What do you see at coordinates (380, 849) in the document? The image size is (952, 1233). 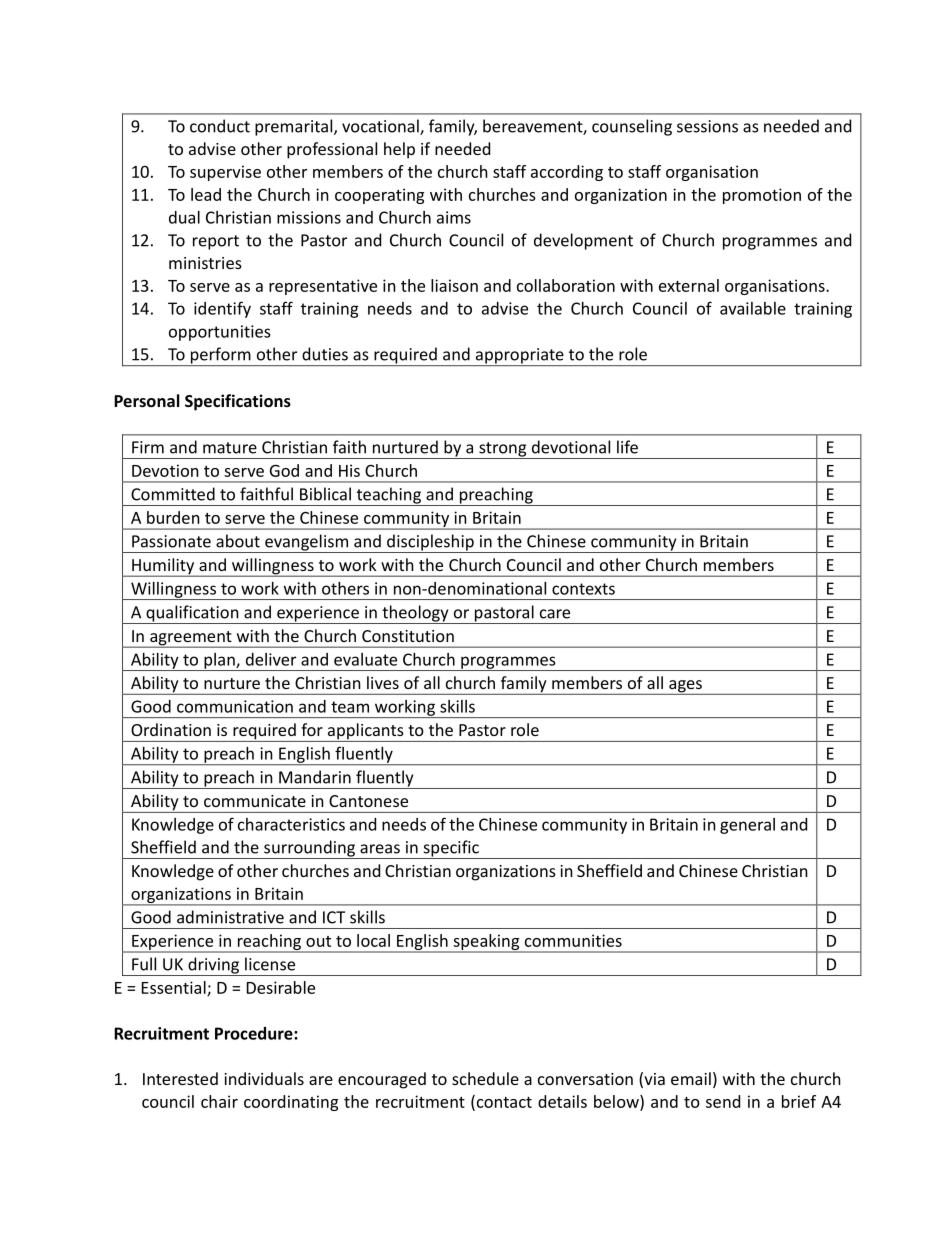 I see `areas` at bounding box center [380, 849].
